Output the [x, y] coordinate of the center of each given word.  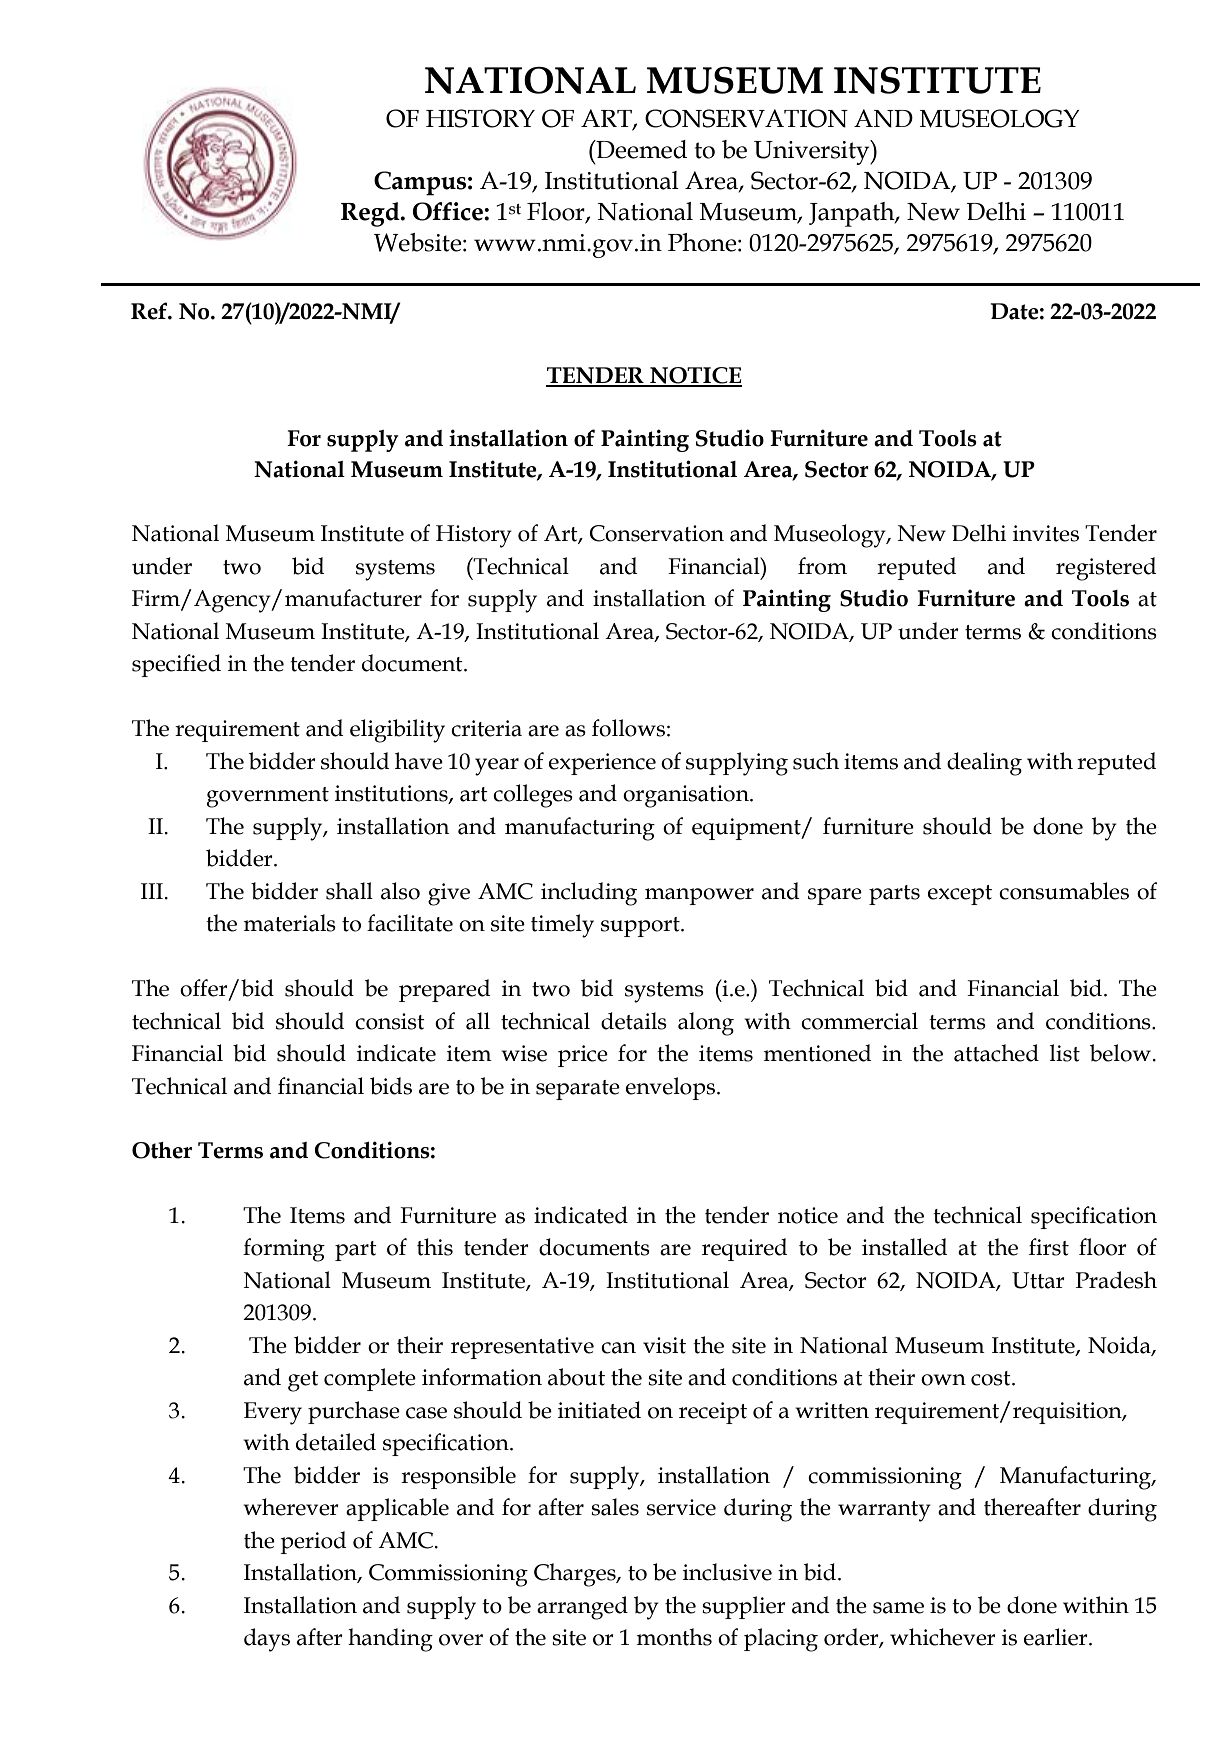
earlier [1057, 1637]
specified [176, 665]
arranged [582, 1608]
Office [449, 211]
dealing [984, 764]
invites [1046, 533]
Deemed [640, 149]
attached [996, 1053]
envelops [670, 1088]
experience [602, 764]
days [267, 1640]
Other [162, 1150]
